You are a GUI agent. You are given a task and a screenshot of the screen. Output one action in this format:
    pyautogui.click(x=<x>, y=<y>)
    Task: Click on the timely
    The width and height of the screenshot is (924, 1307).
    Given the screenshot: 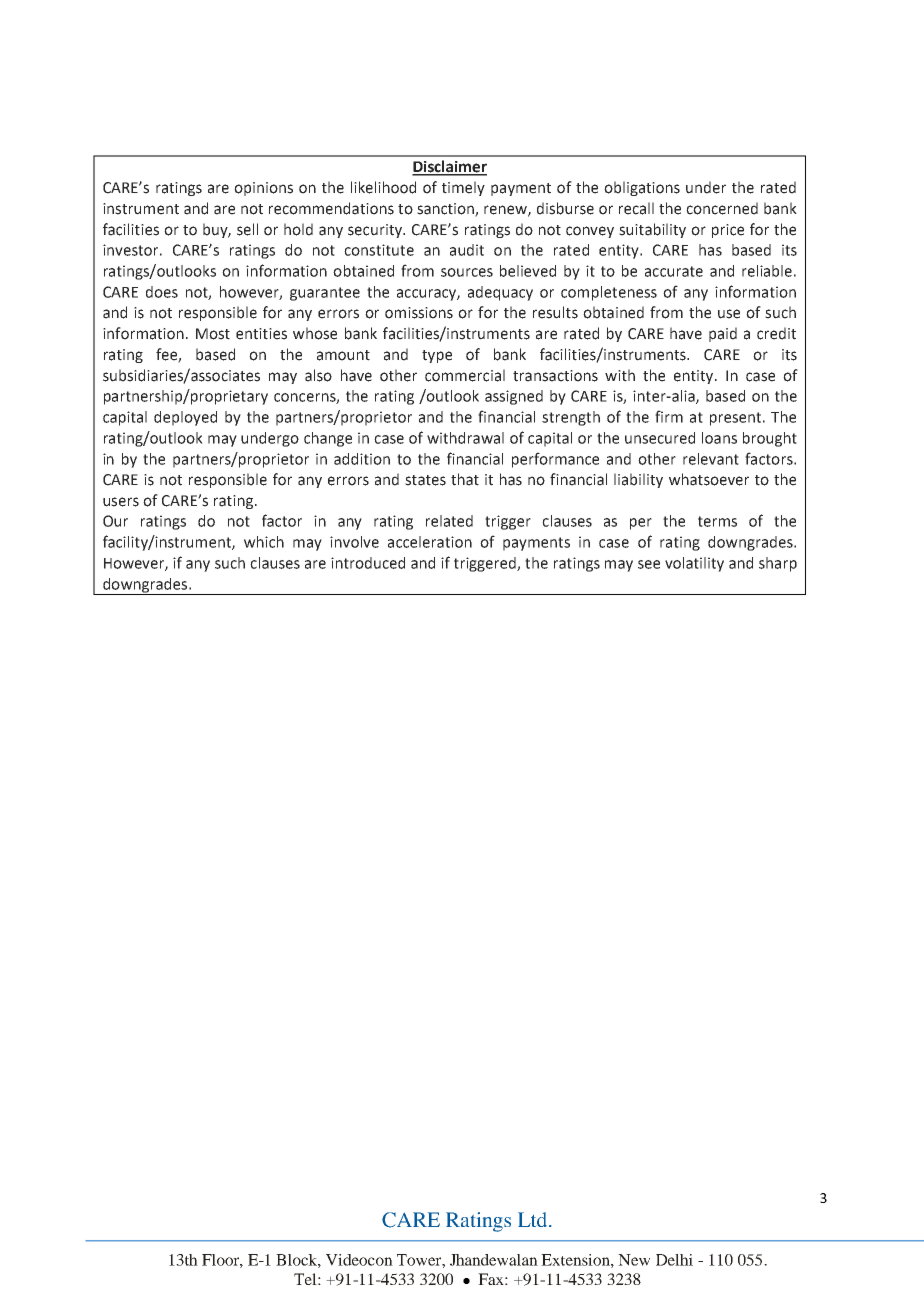 What is the action you would take?
    pyautogui.click(x=463, y=188)
